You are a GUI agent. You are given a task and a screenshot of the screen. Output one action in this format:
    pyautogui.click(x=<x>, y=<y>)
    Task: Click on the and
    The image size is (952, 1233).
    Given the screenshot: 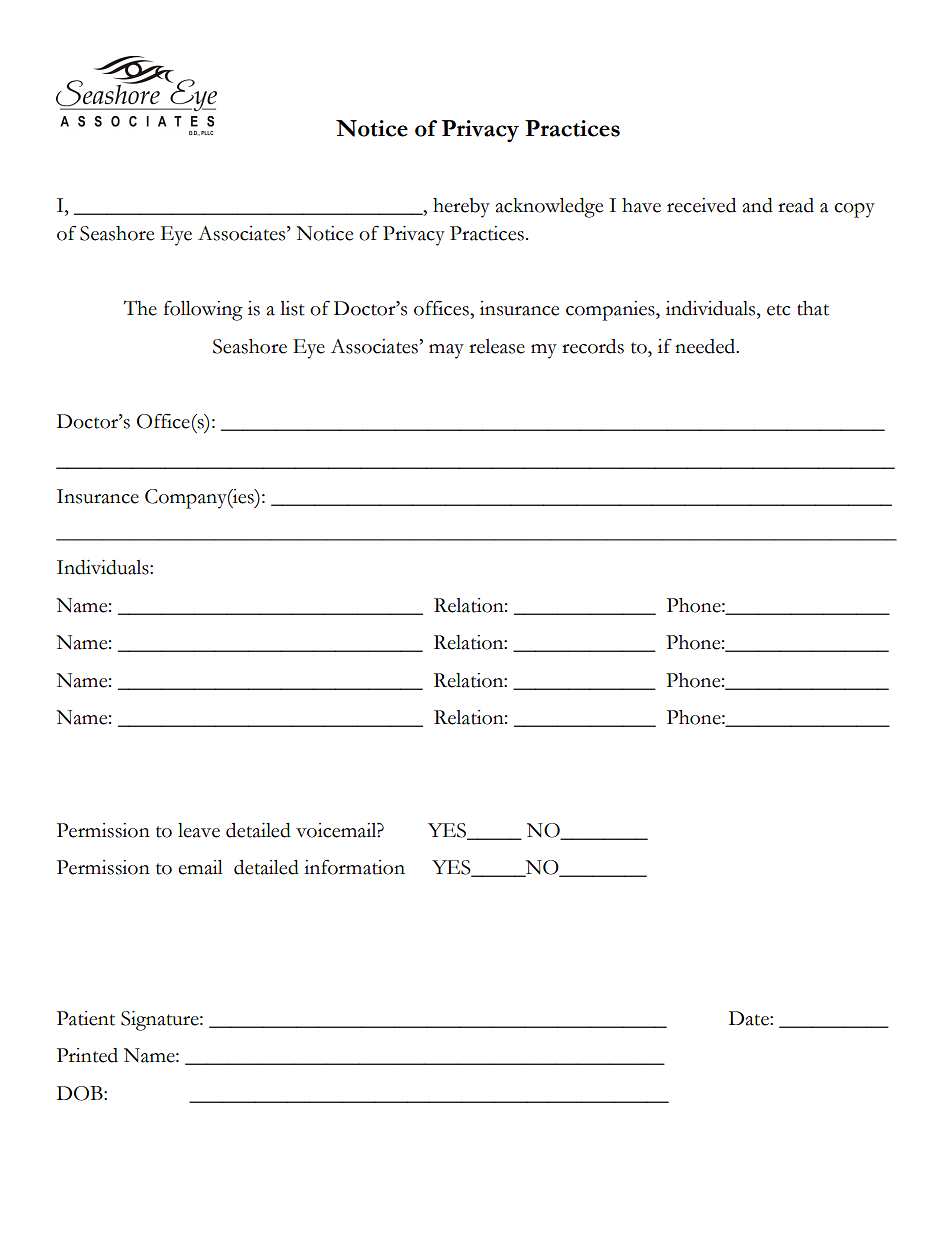 What is the action you would take?
    pyautogui.click(x=758, y=205)
